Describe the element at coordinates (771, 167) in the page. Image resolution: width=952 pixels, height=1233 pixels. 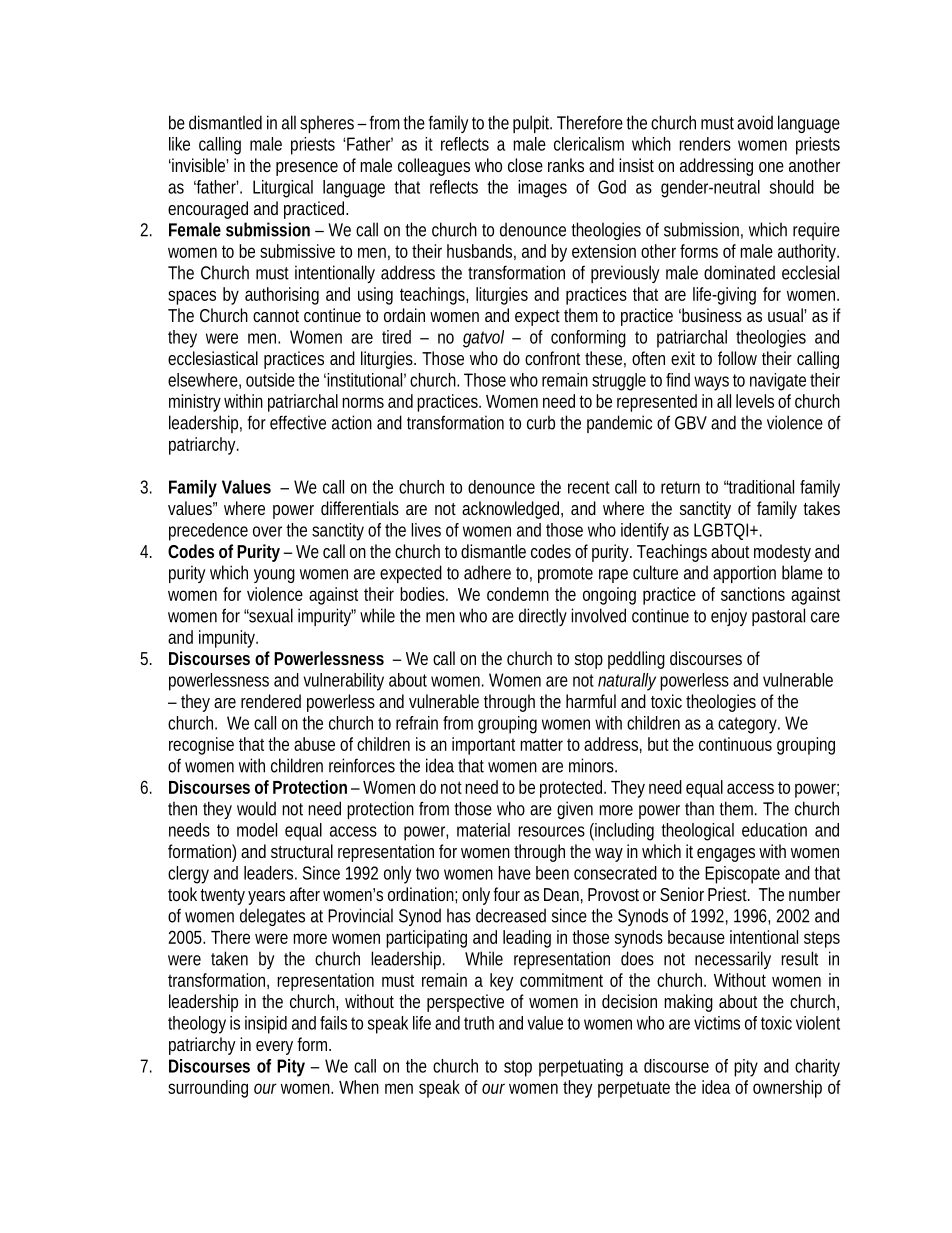
I see `one` at that location.
